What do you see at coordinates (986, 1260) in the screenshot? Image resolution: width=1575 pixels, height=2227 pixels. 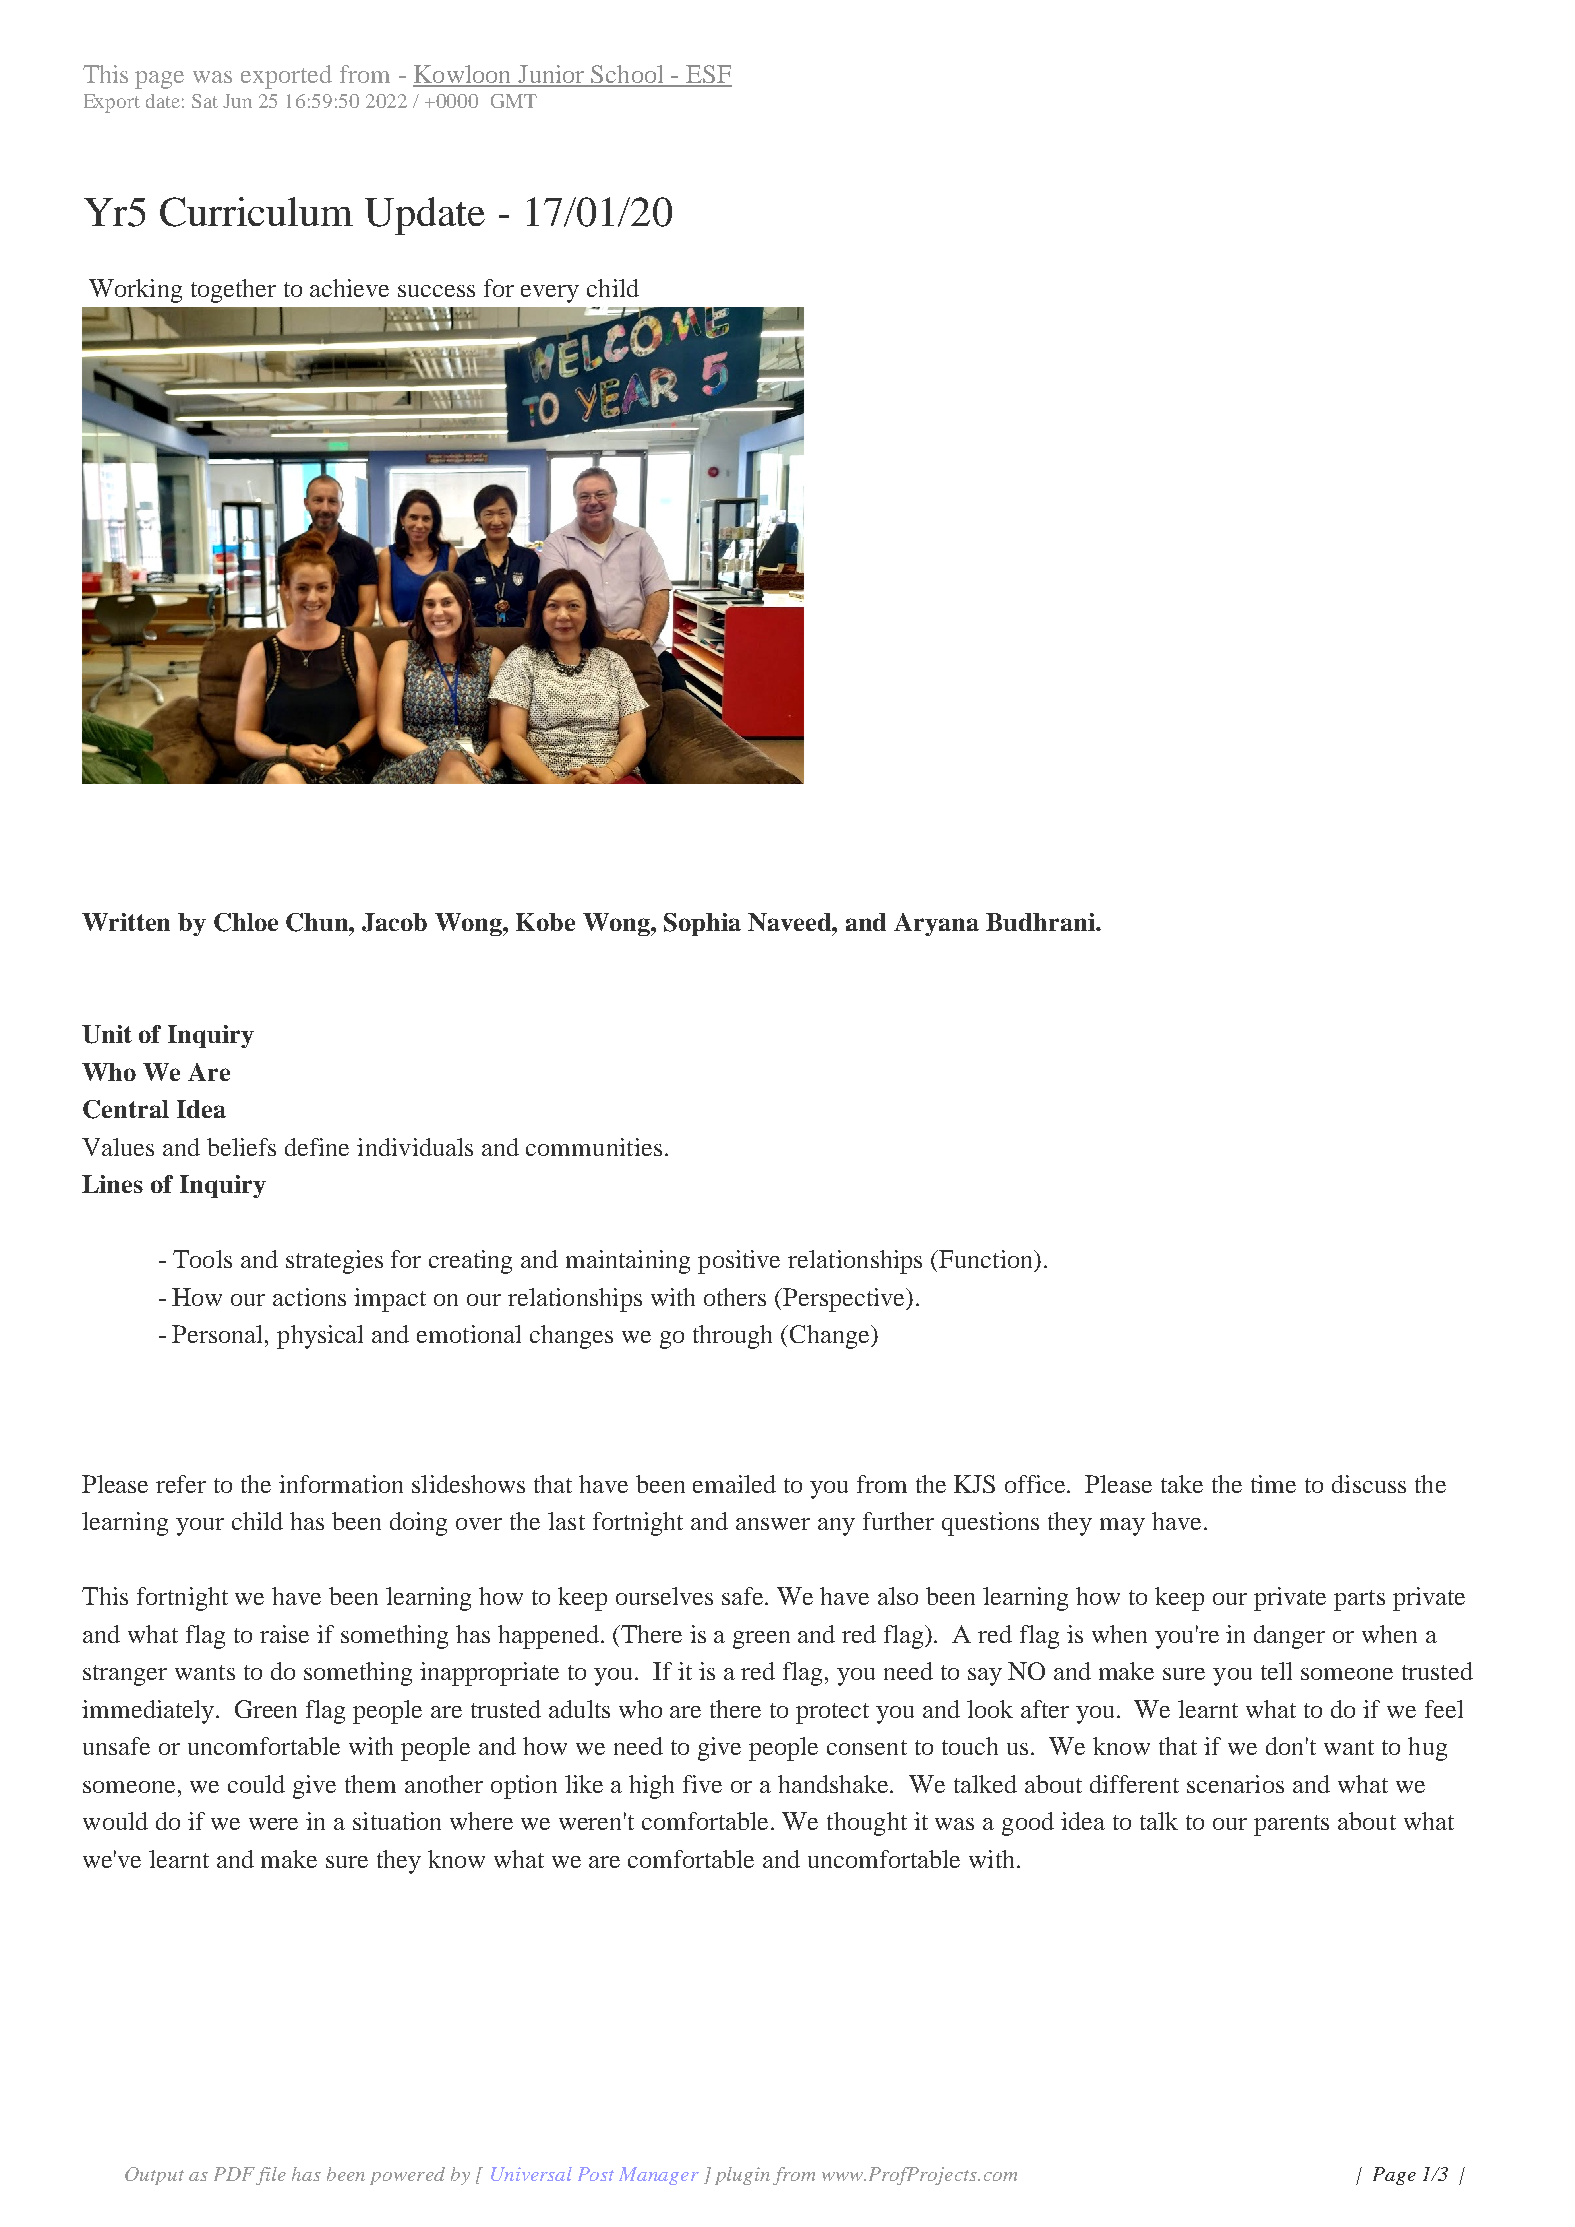 I see `Function` at bounding box center [986, 1260].
